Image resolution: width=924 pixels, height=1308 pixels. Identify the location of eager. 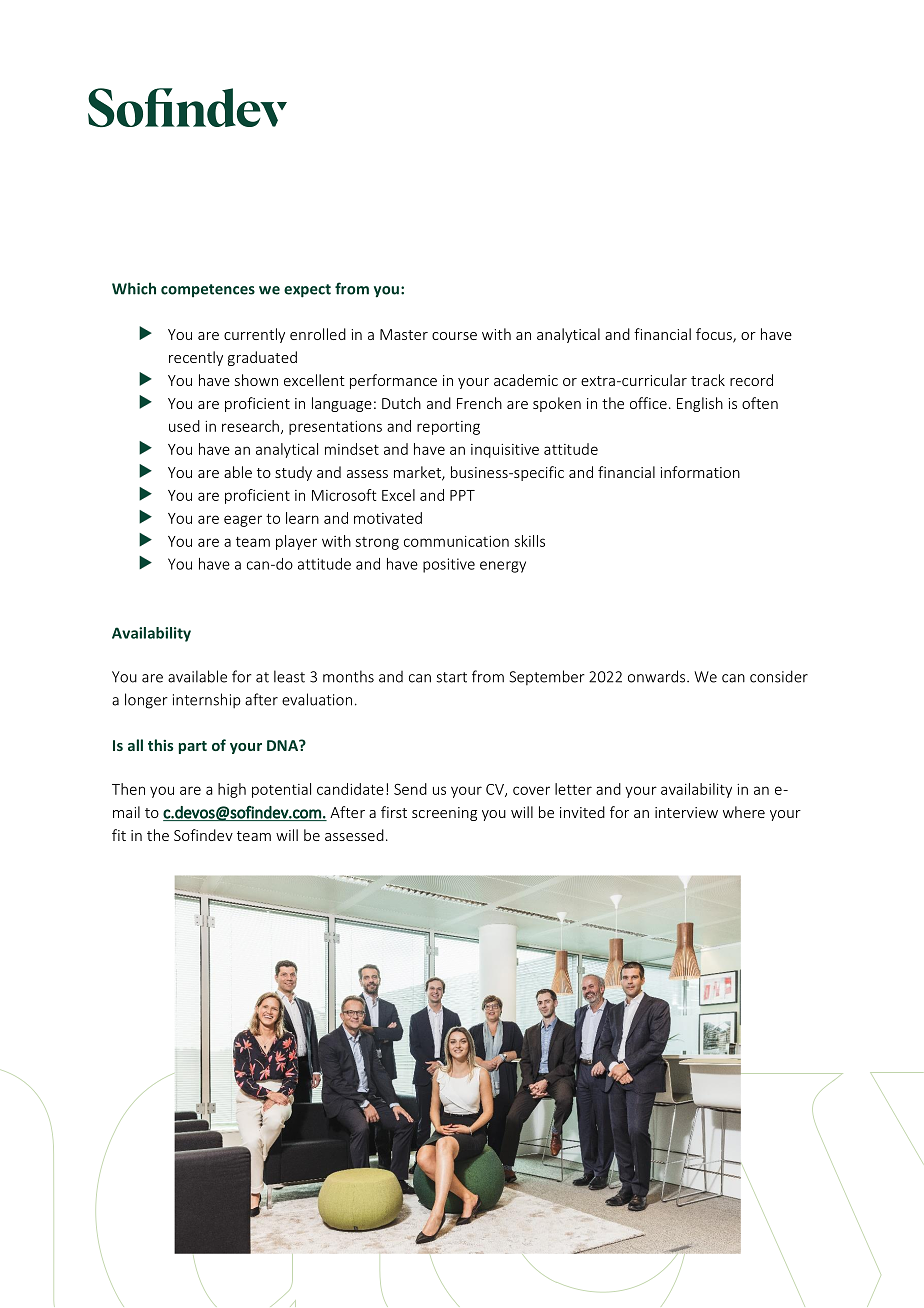
(243, 521).
